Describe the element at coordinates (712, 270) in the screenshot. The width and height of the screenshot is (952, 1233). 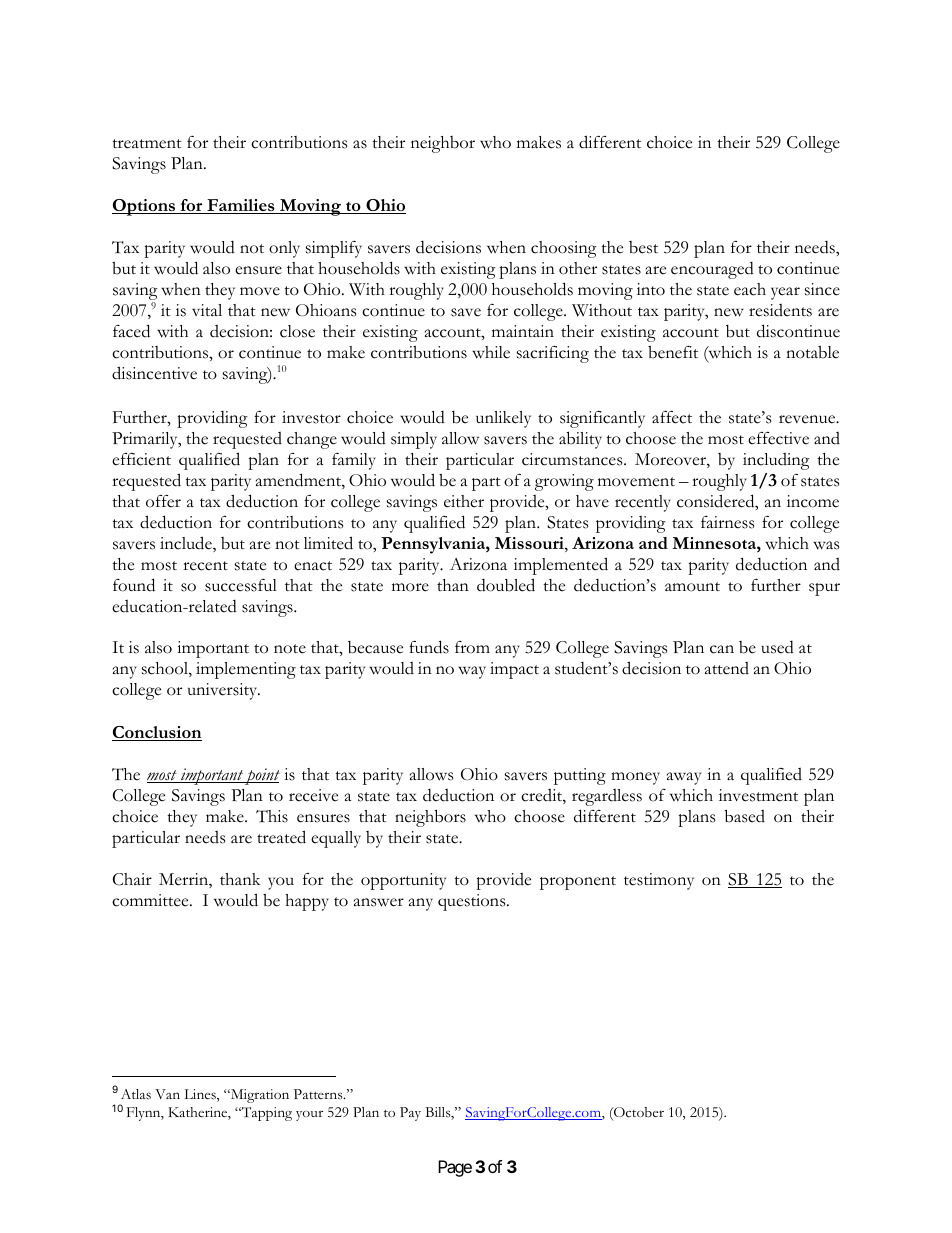
I see `encouraged` at that location.
